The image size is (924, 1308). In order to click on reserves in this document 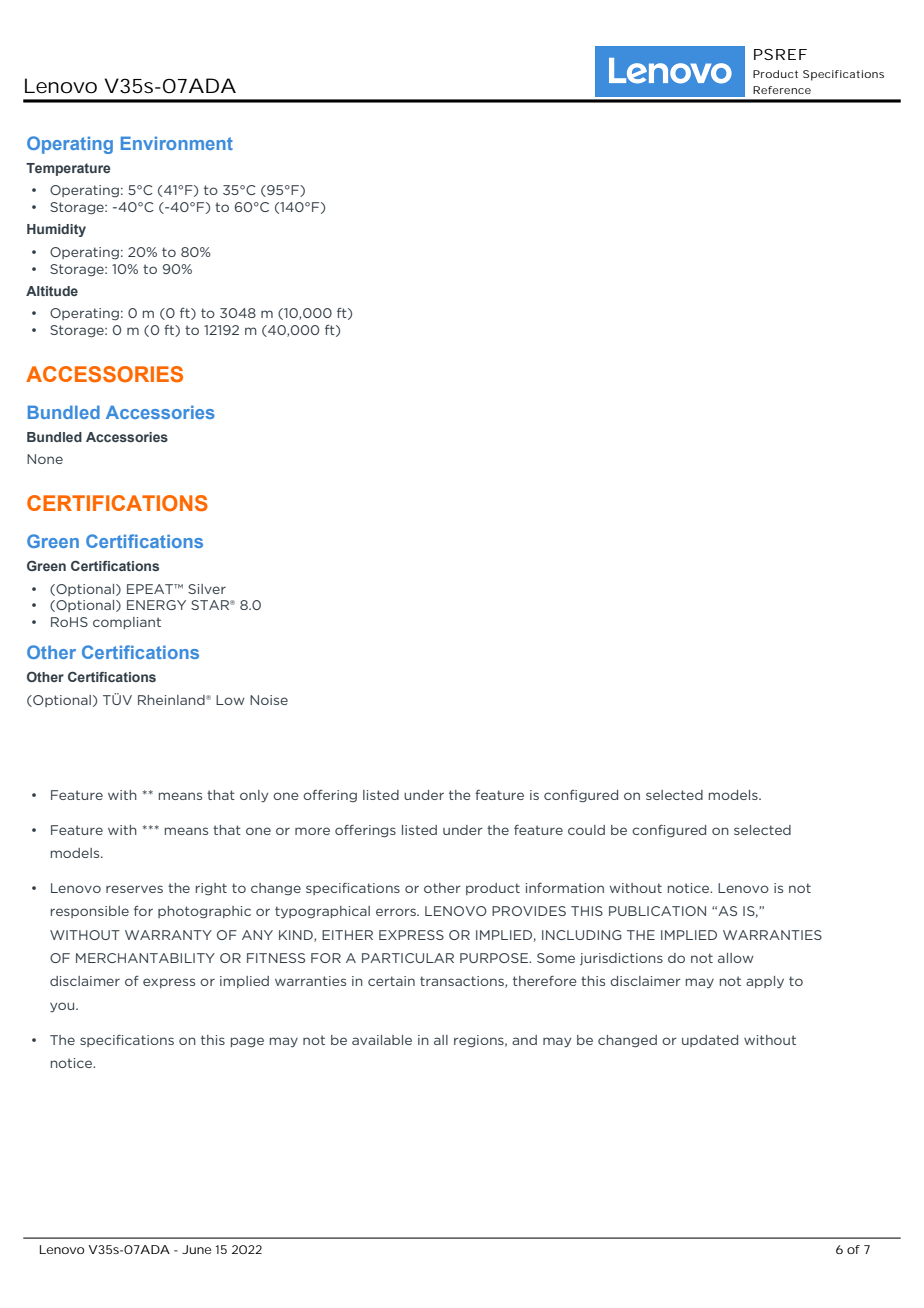, I will do `click(134, 889)`.
